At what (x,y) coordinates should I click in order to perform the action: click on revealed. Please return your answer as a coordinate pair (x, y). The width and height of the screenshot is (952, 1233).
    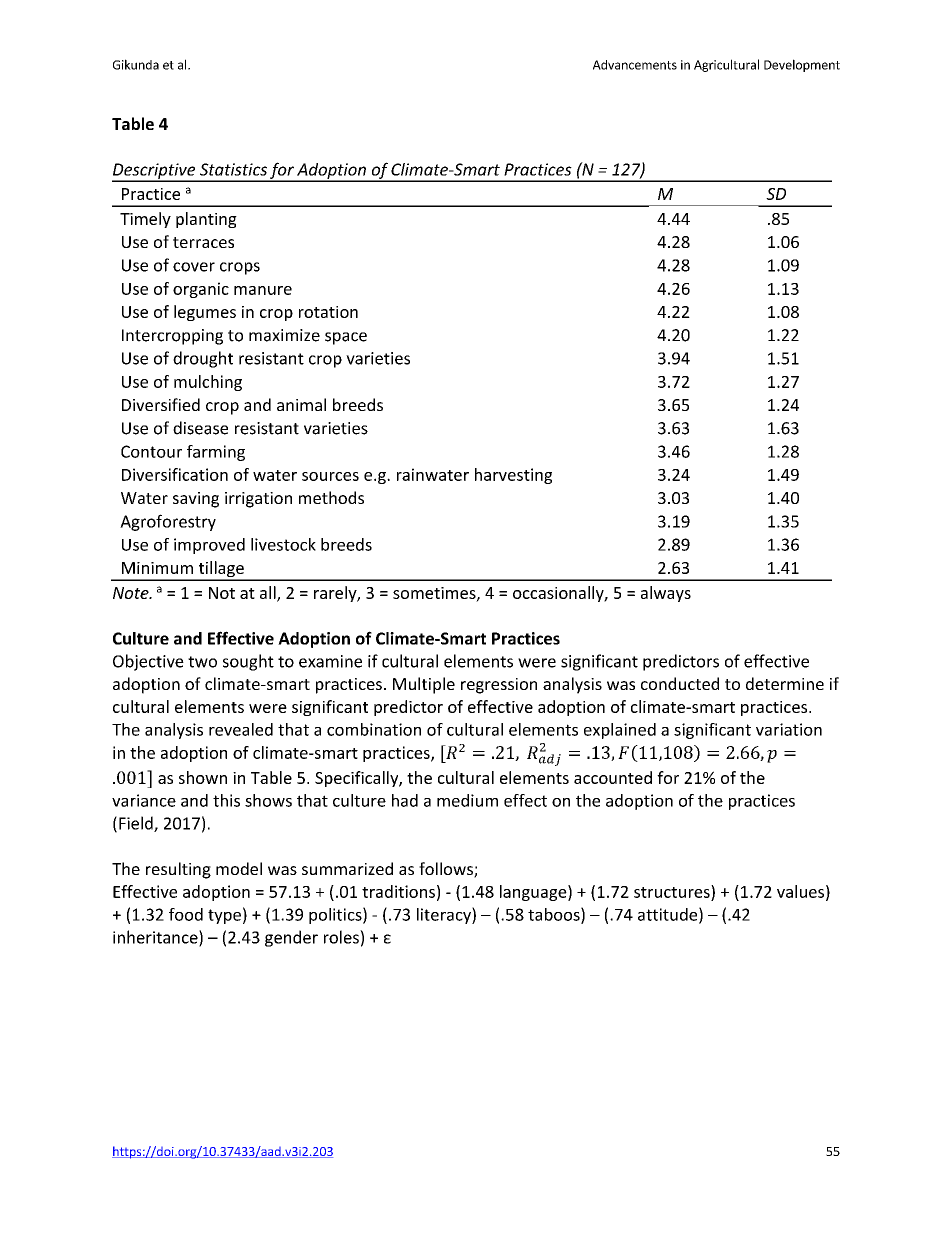
    Looking at the image, I should click on (241, 729).
